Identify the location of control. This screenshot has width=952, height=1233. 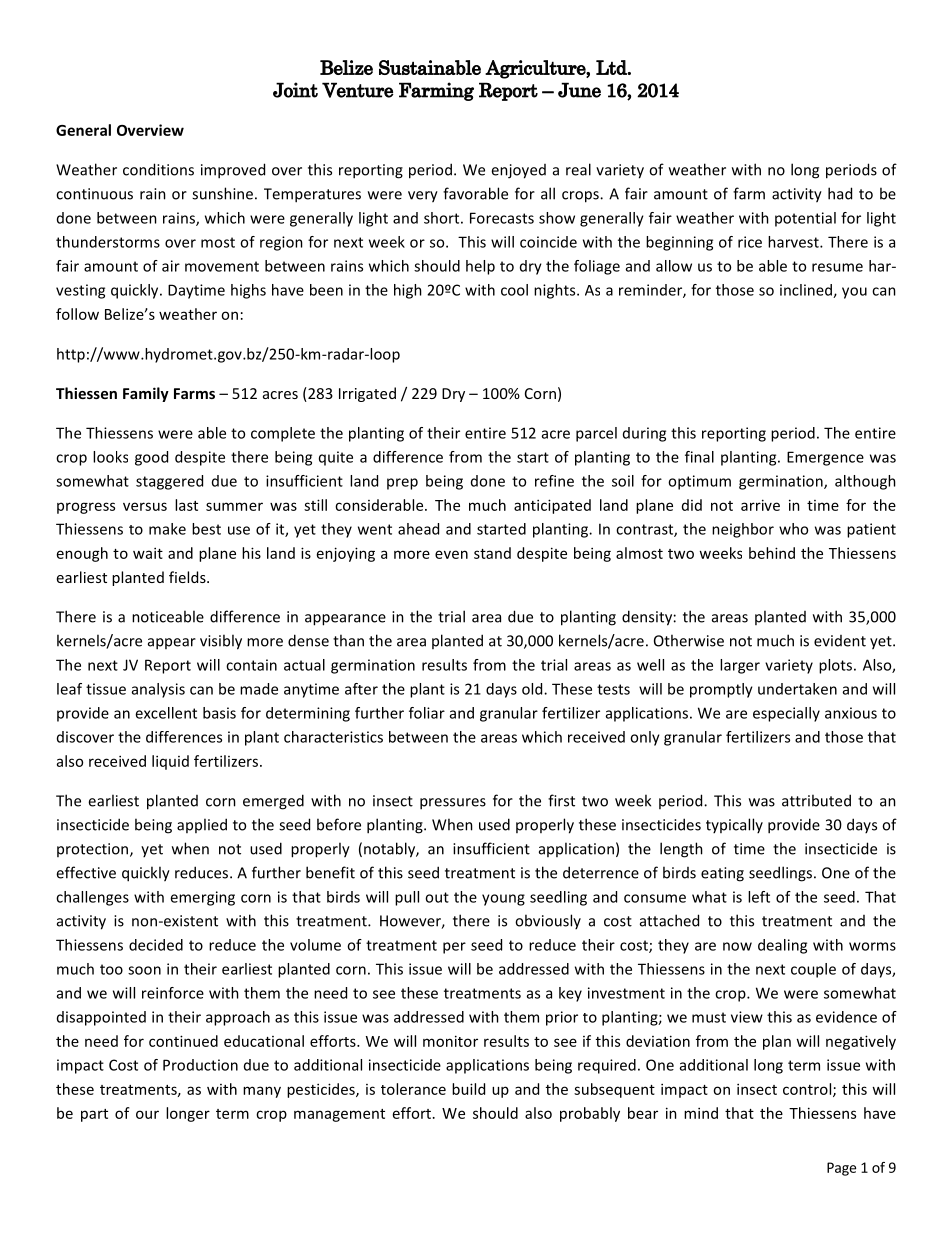
(808, 1090).
